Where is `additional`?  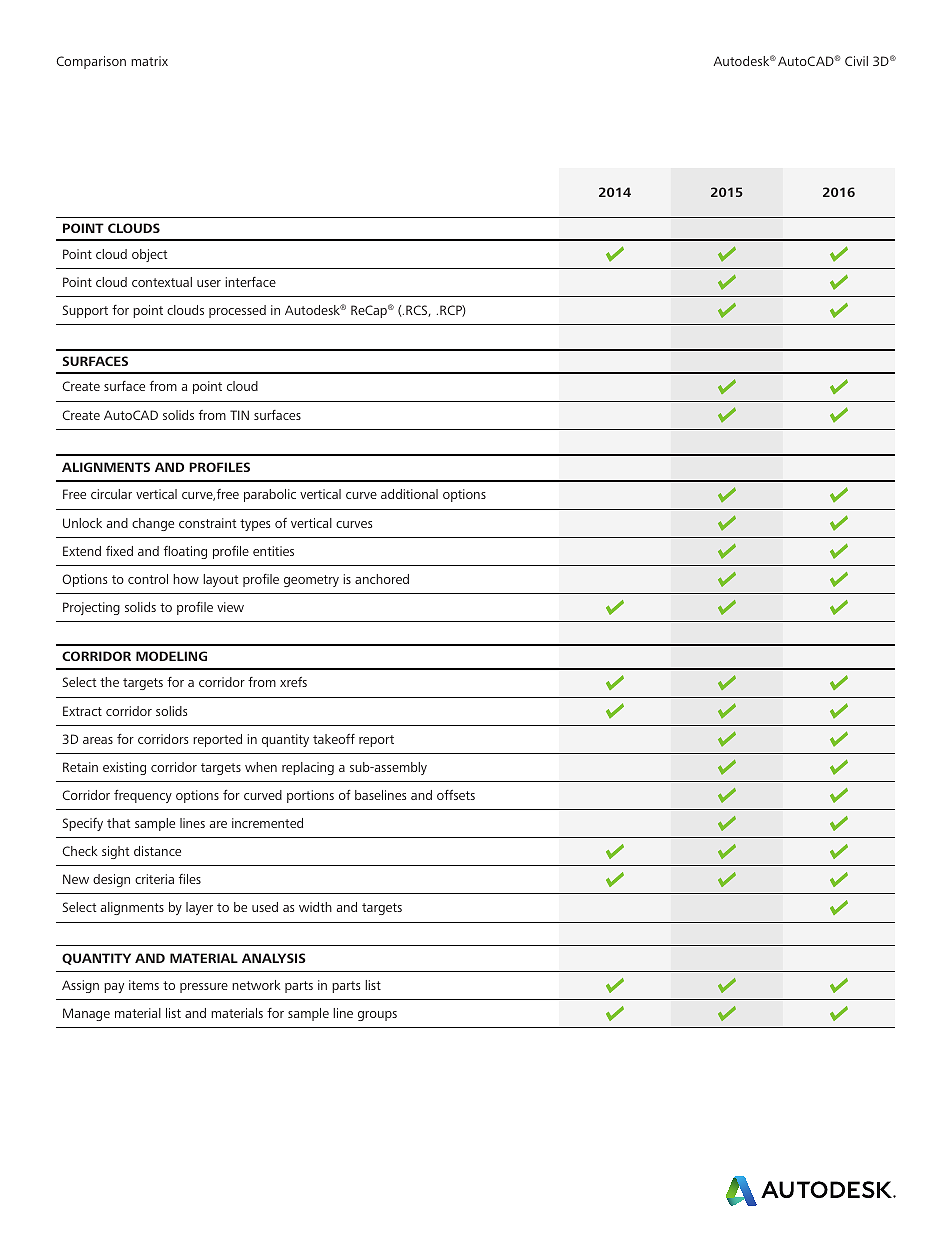
additional is located at coordinates (409, 494).
